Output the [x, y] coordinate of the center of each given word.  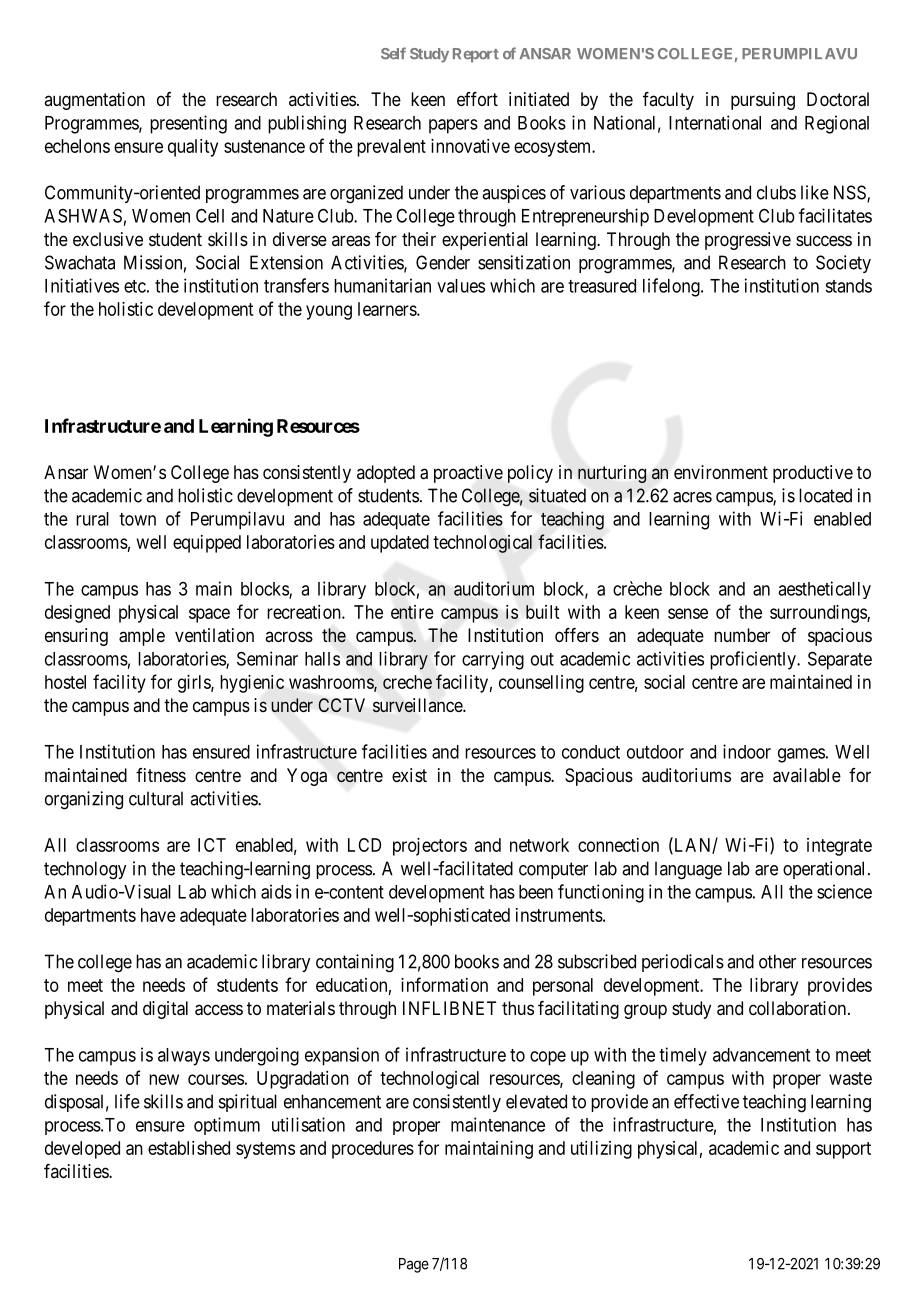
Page [414, 1265]
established [189, 1148]
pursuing [763, 101]
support [843, 1150]
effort [477, 99]
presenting [188, 124]
